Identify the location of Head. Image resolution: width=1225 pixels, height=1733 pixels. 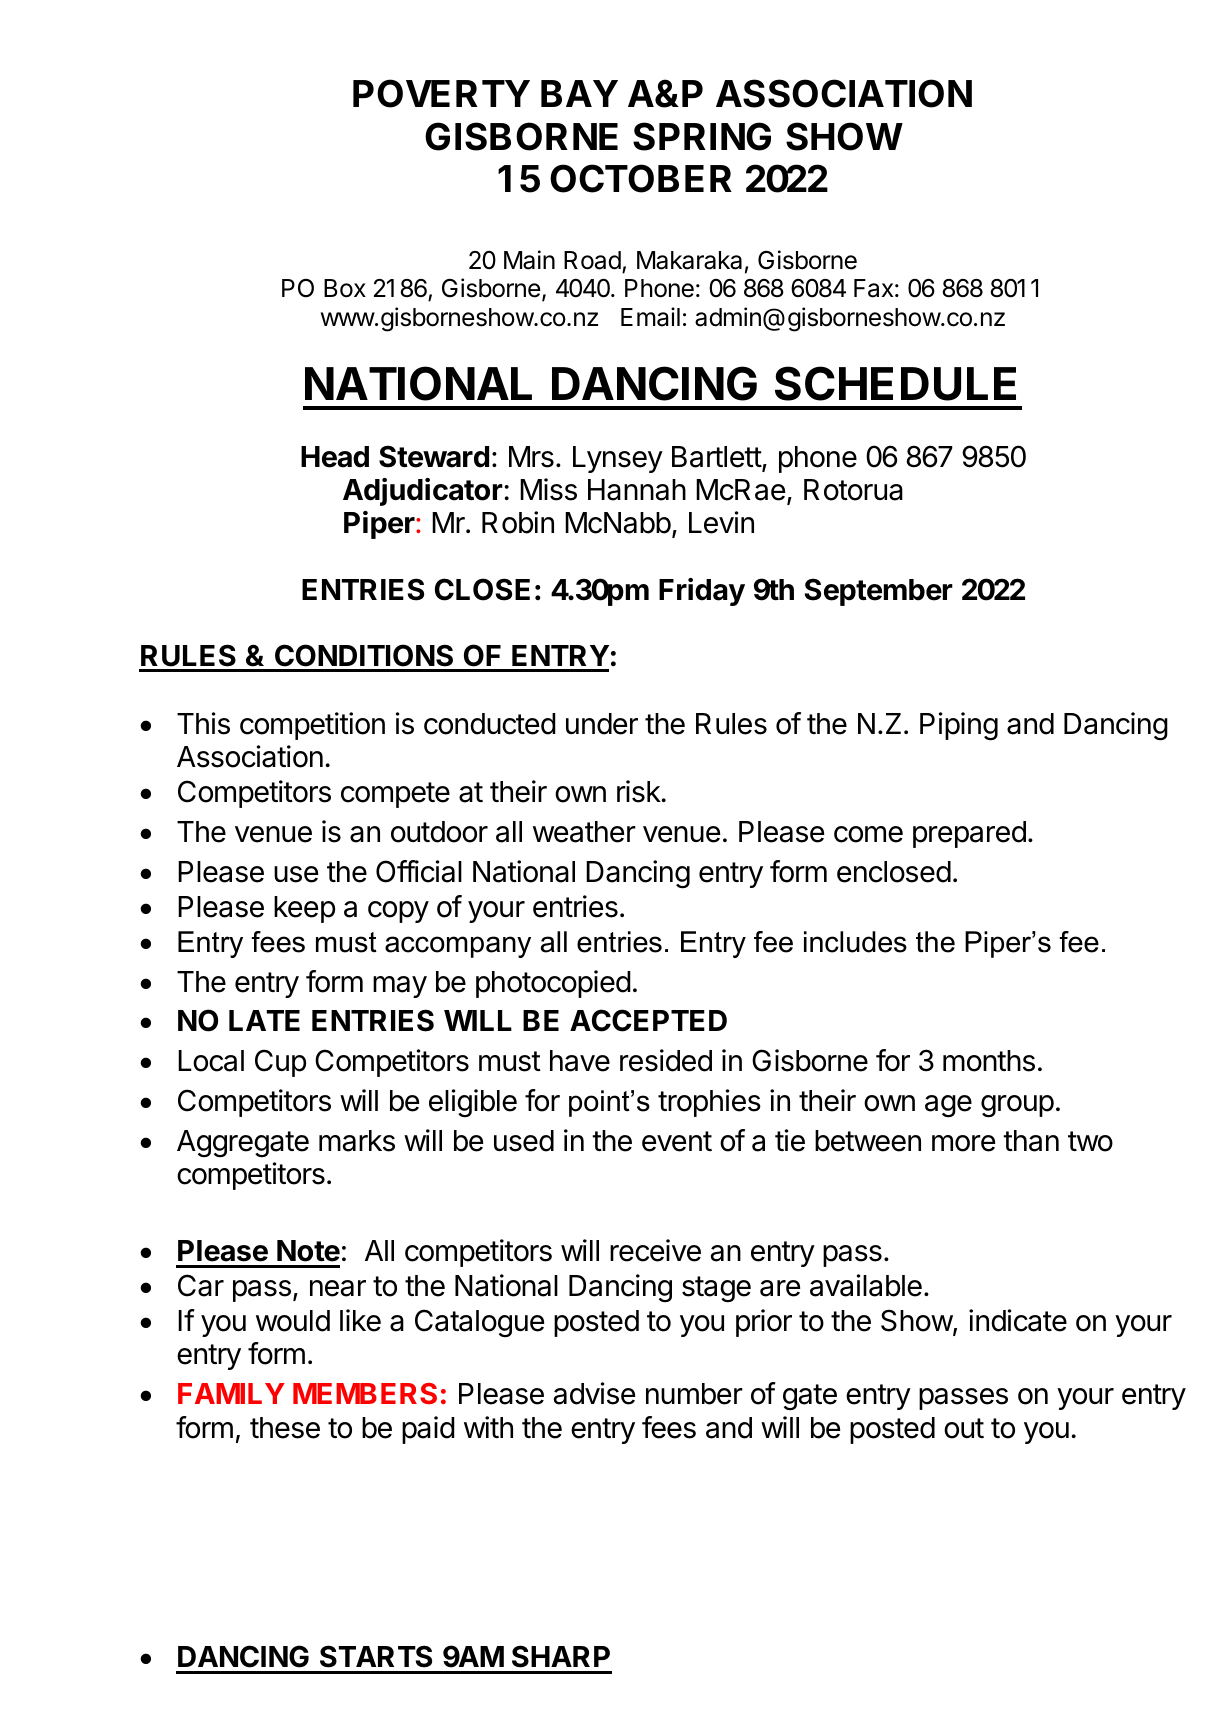
(335, 457).
